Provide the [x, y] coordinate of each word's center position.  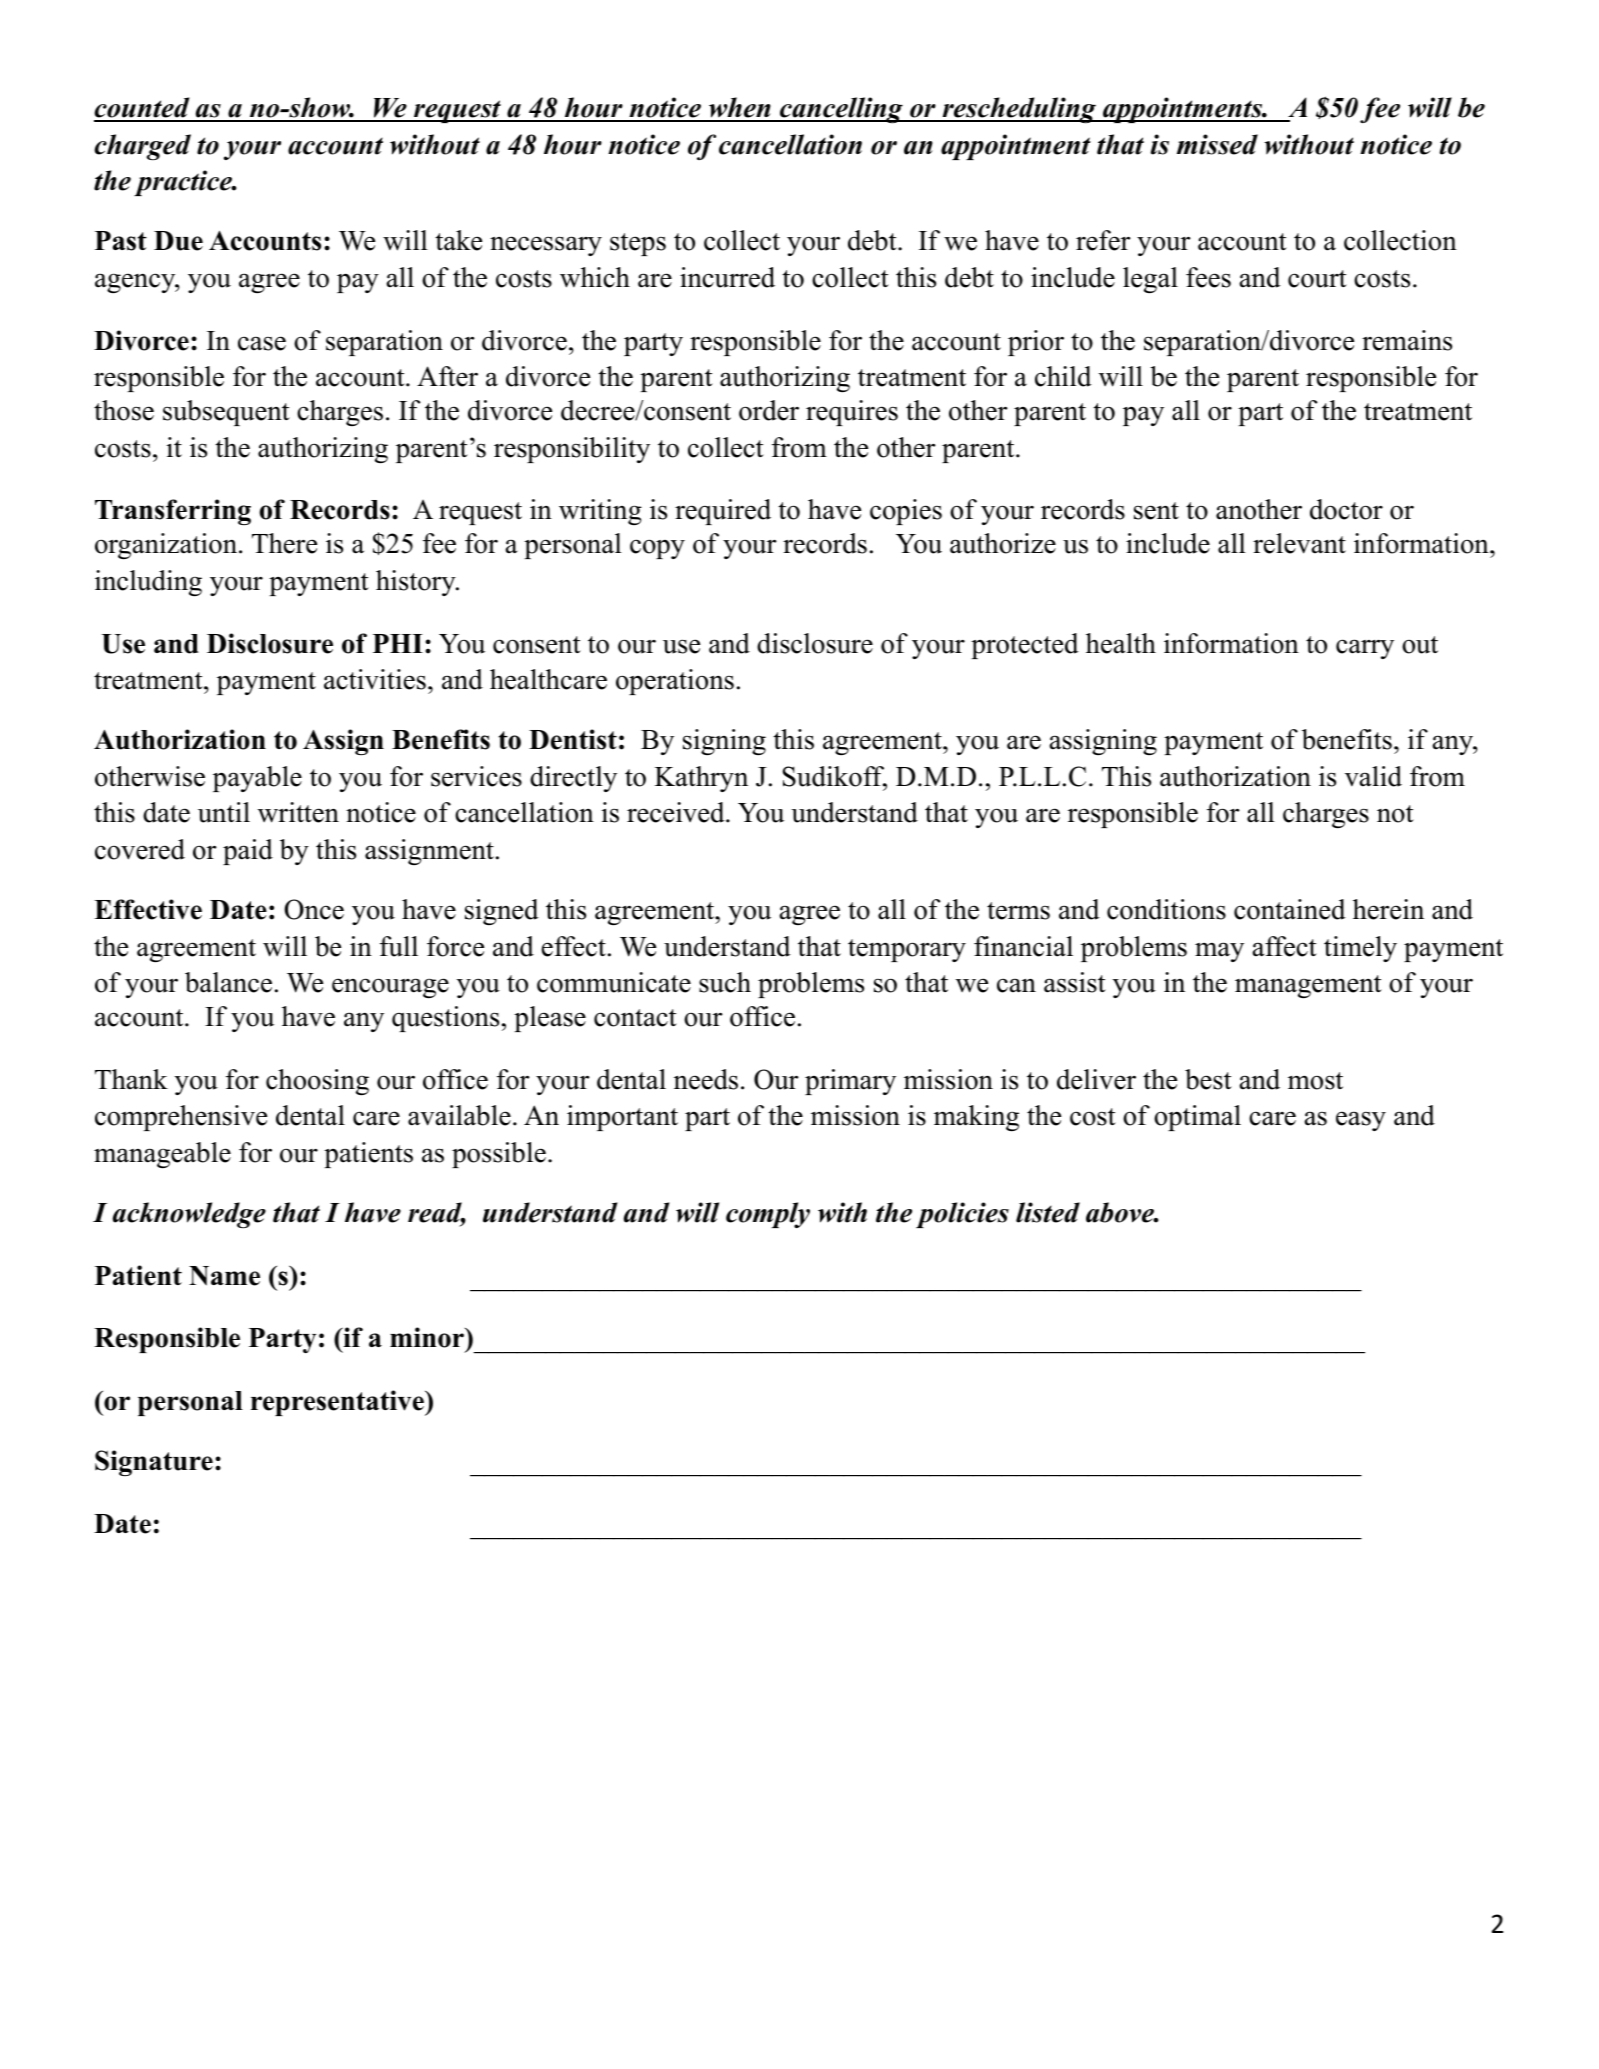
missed [1217, 144]
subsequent [226, 413]
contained [1290, 909]
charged [142, 147]
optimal [1197, 1118]
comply [768, 1215]
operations [675, 682]
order [769, 410]
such [725, 982]
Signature [154, 1463]
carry [1365, 649]
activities [375, 679]
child [1063, 376]
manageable [162, 1155]
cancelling [841, 110]
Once [314, 909]
